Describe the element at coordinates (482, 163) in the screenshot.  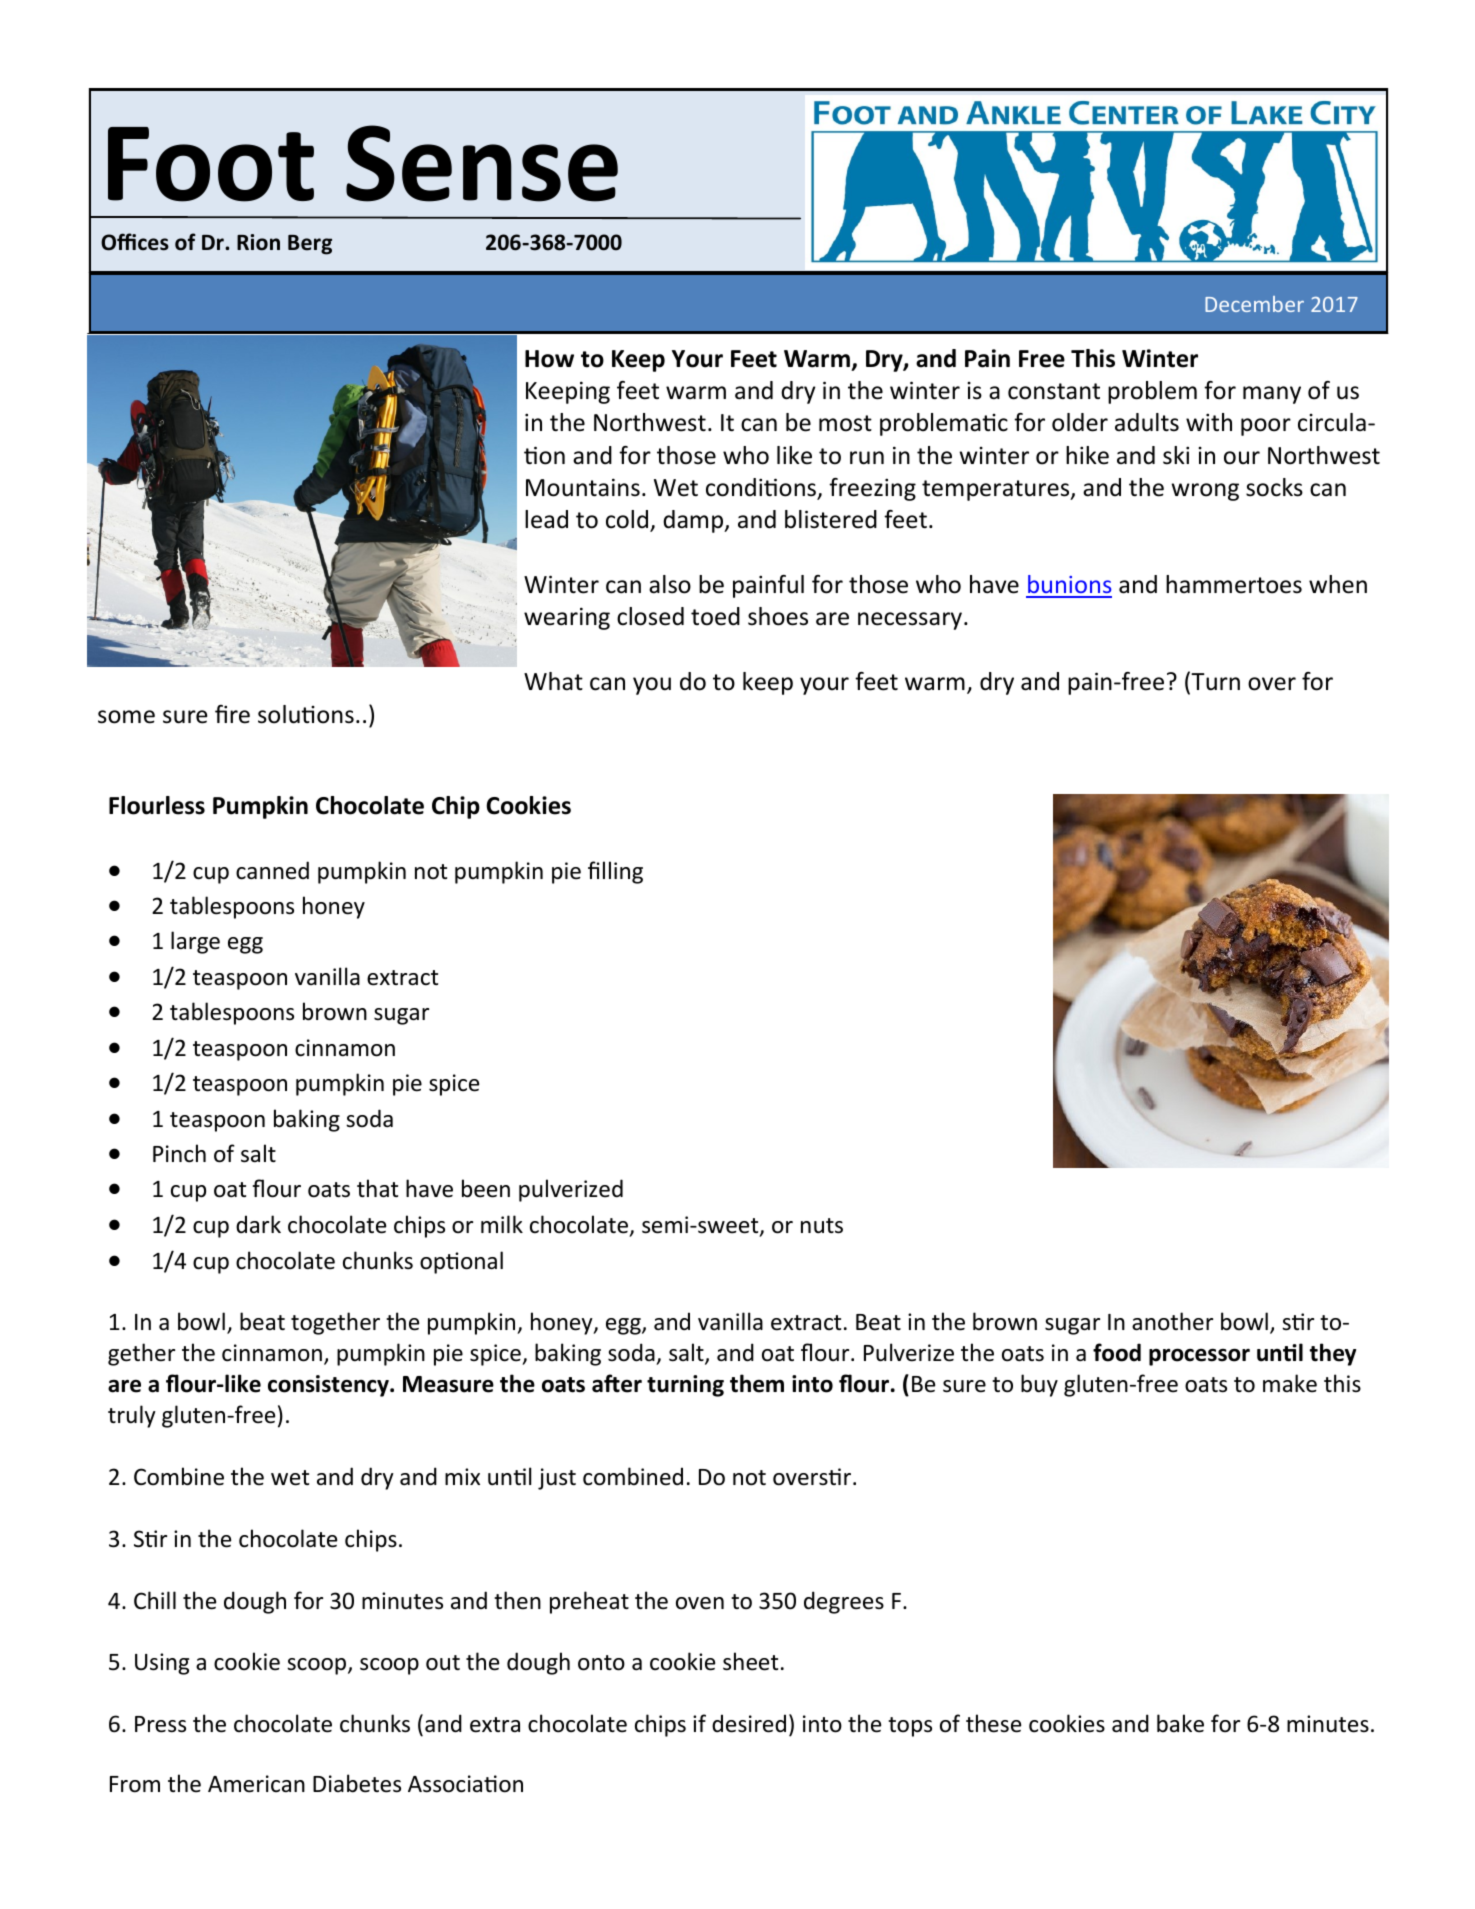
I see `Sense` at that location.
